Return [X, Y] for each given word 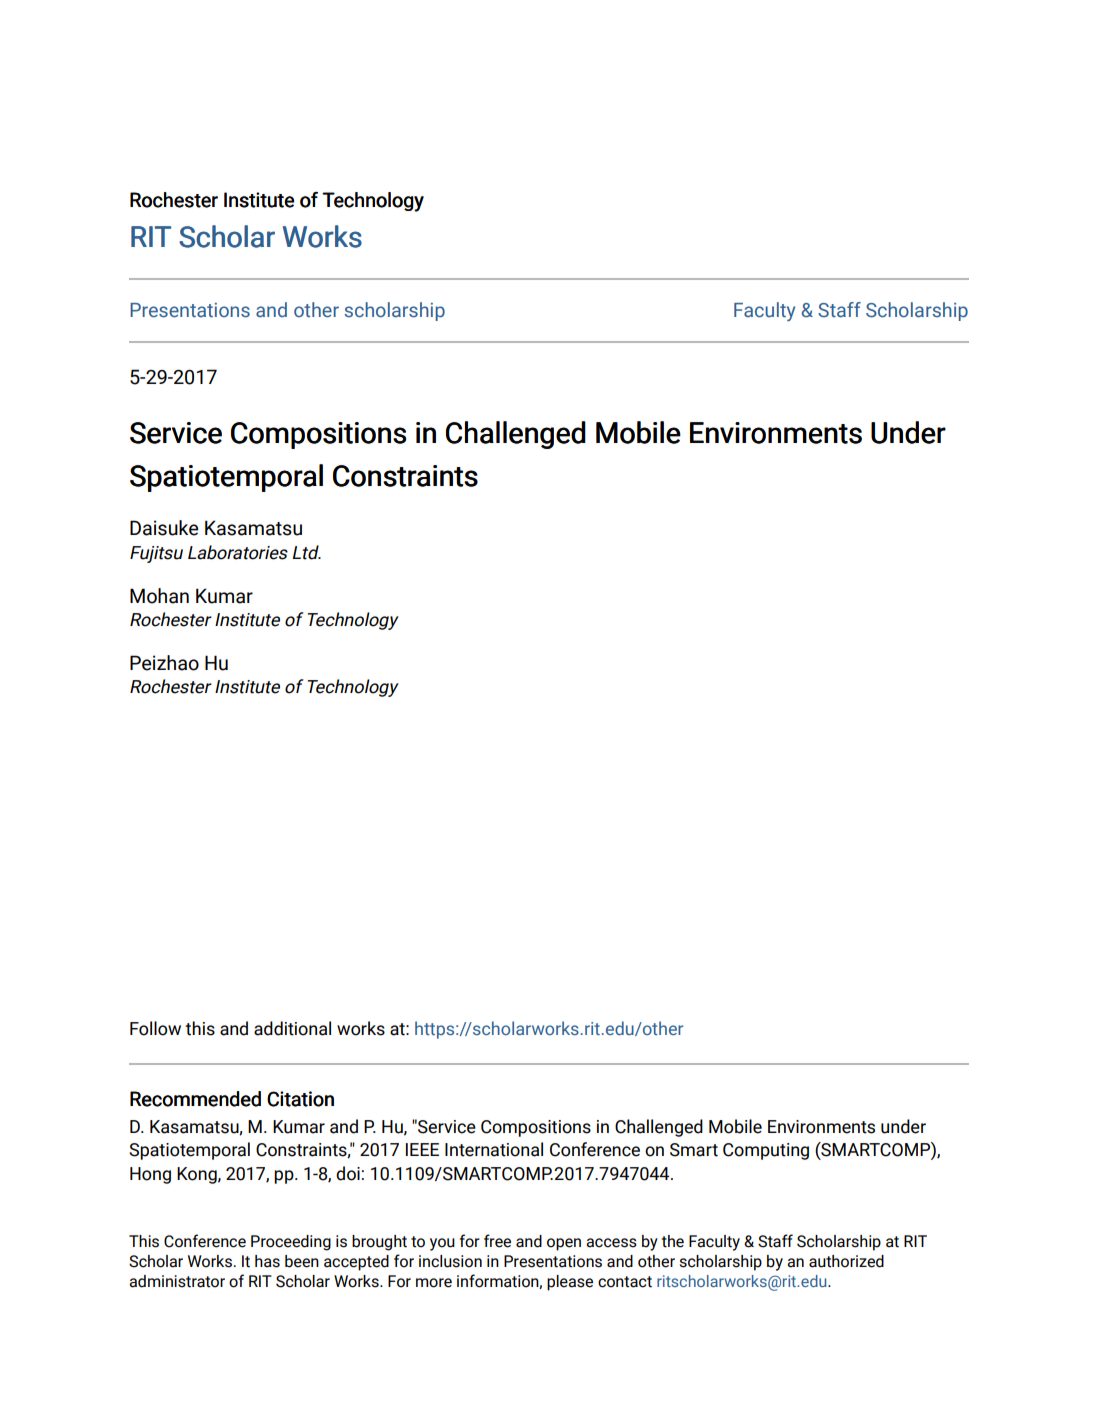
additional [292, 1028]
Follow [155, 1028]
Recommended [195, 1099]
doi [348, 1173]
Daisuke [164, 528]
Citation [300, 1099]
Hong [150, 1175]
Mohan [159, 596]
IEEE [422, 1149]
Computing [766, 1151]
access [611, 1243]
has [267, 1261]
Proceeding [291, 1243]
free [497, 1241]
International [494, 1149]
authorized [846, 1261]
